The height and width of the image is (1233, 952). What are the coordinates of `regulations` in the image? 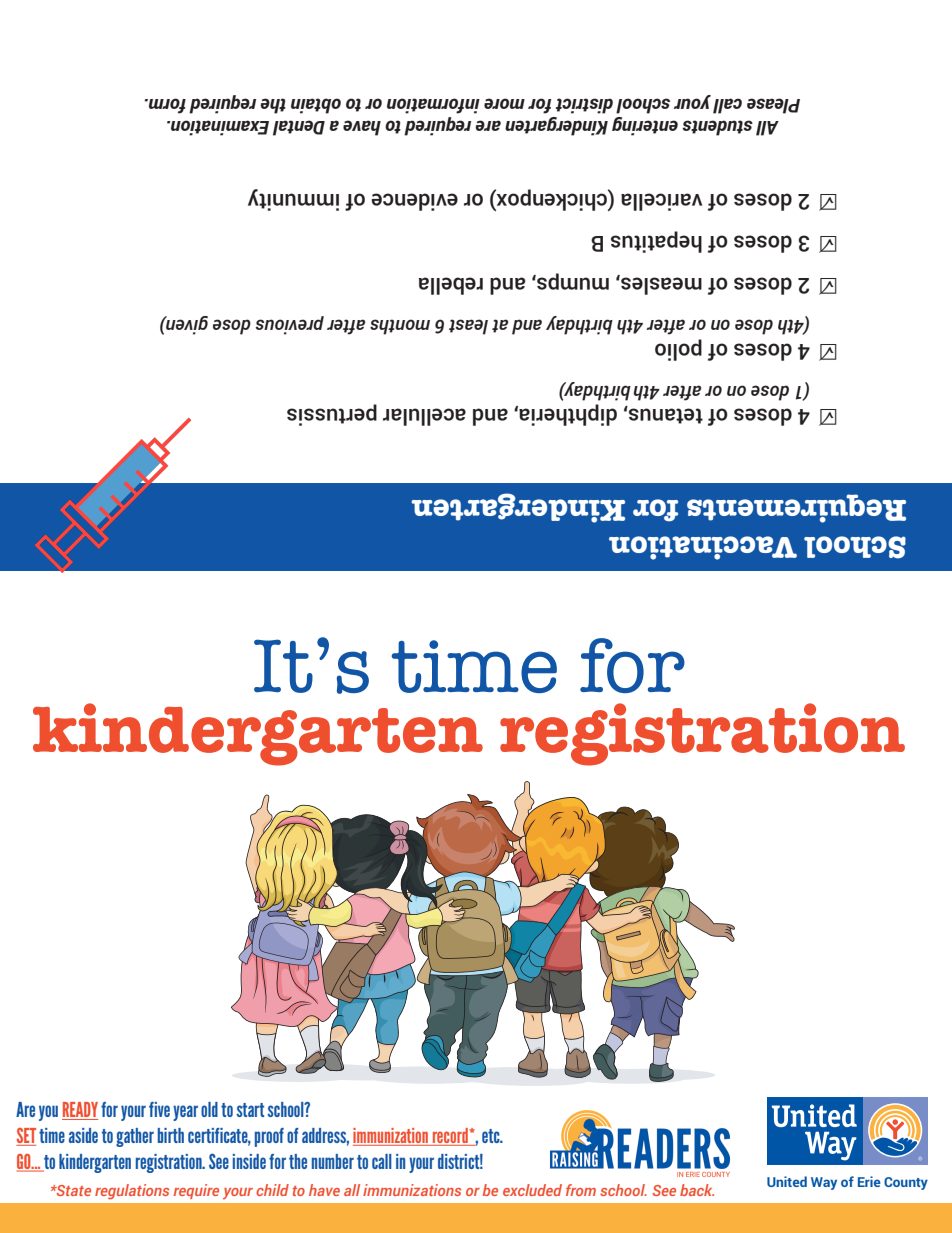 It's located at (132, 1192).
